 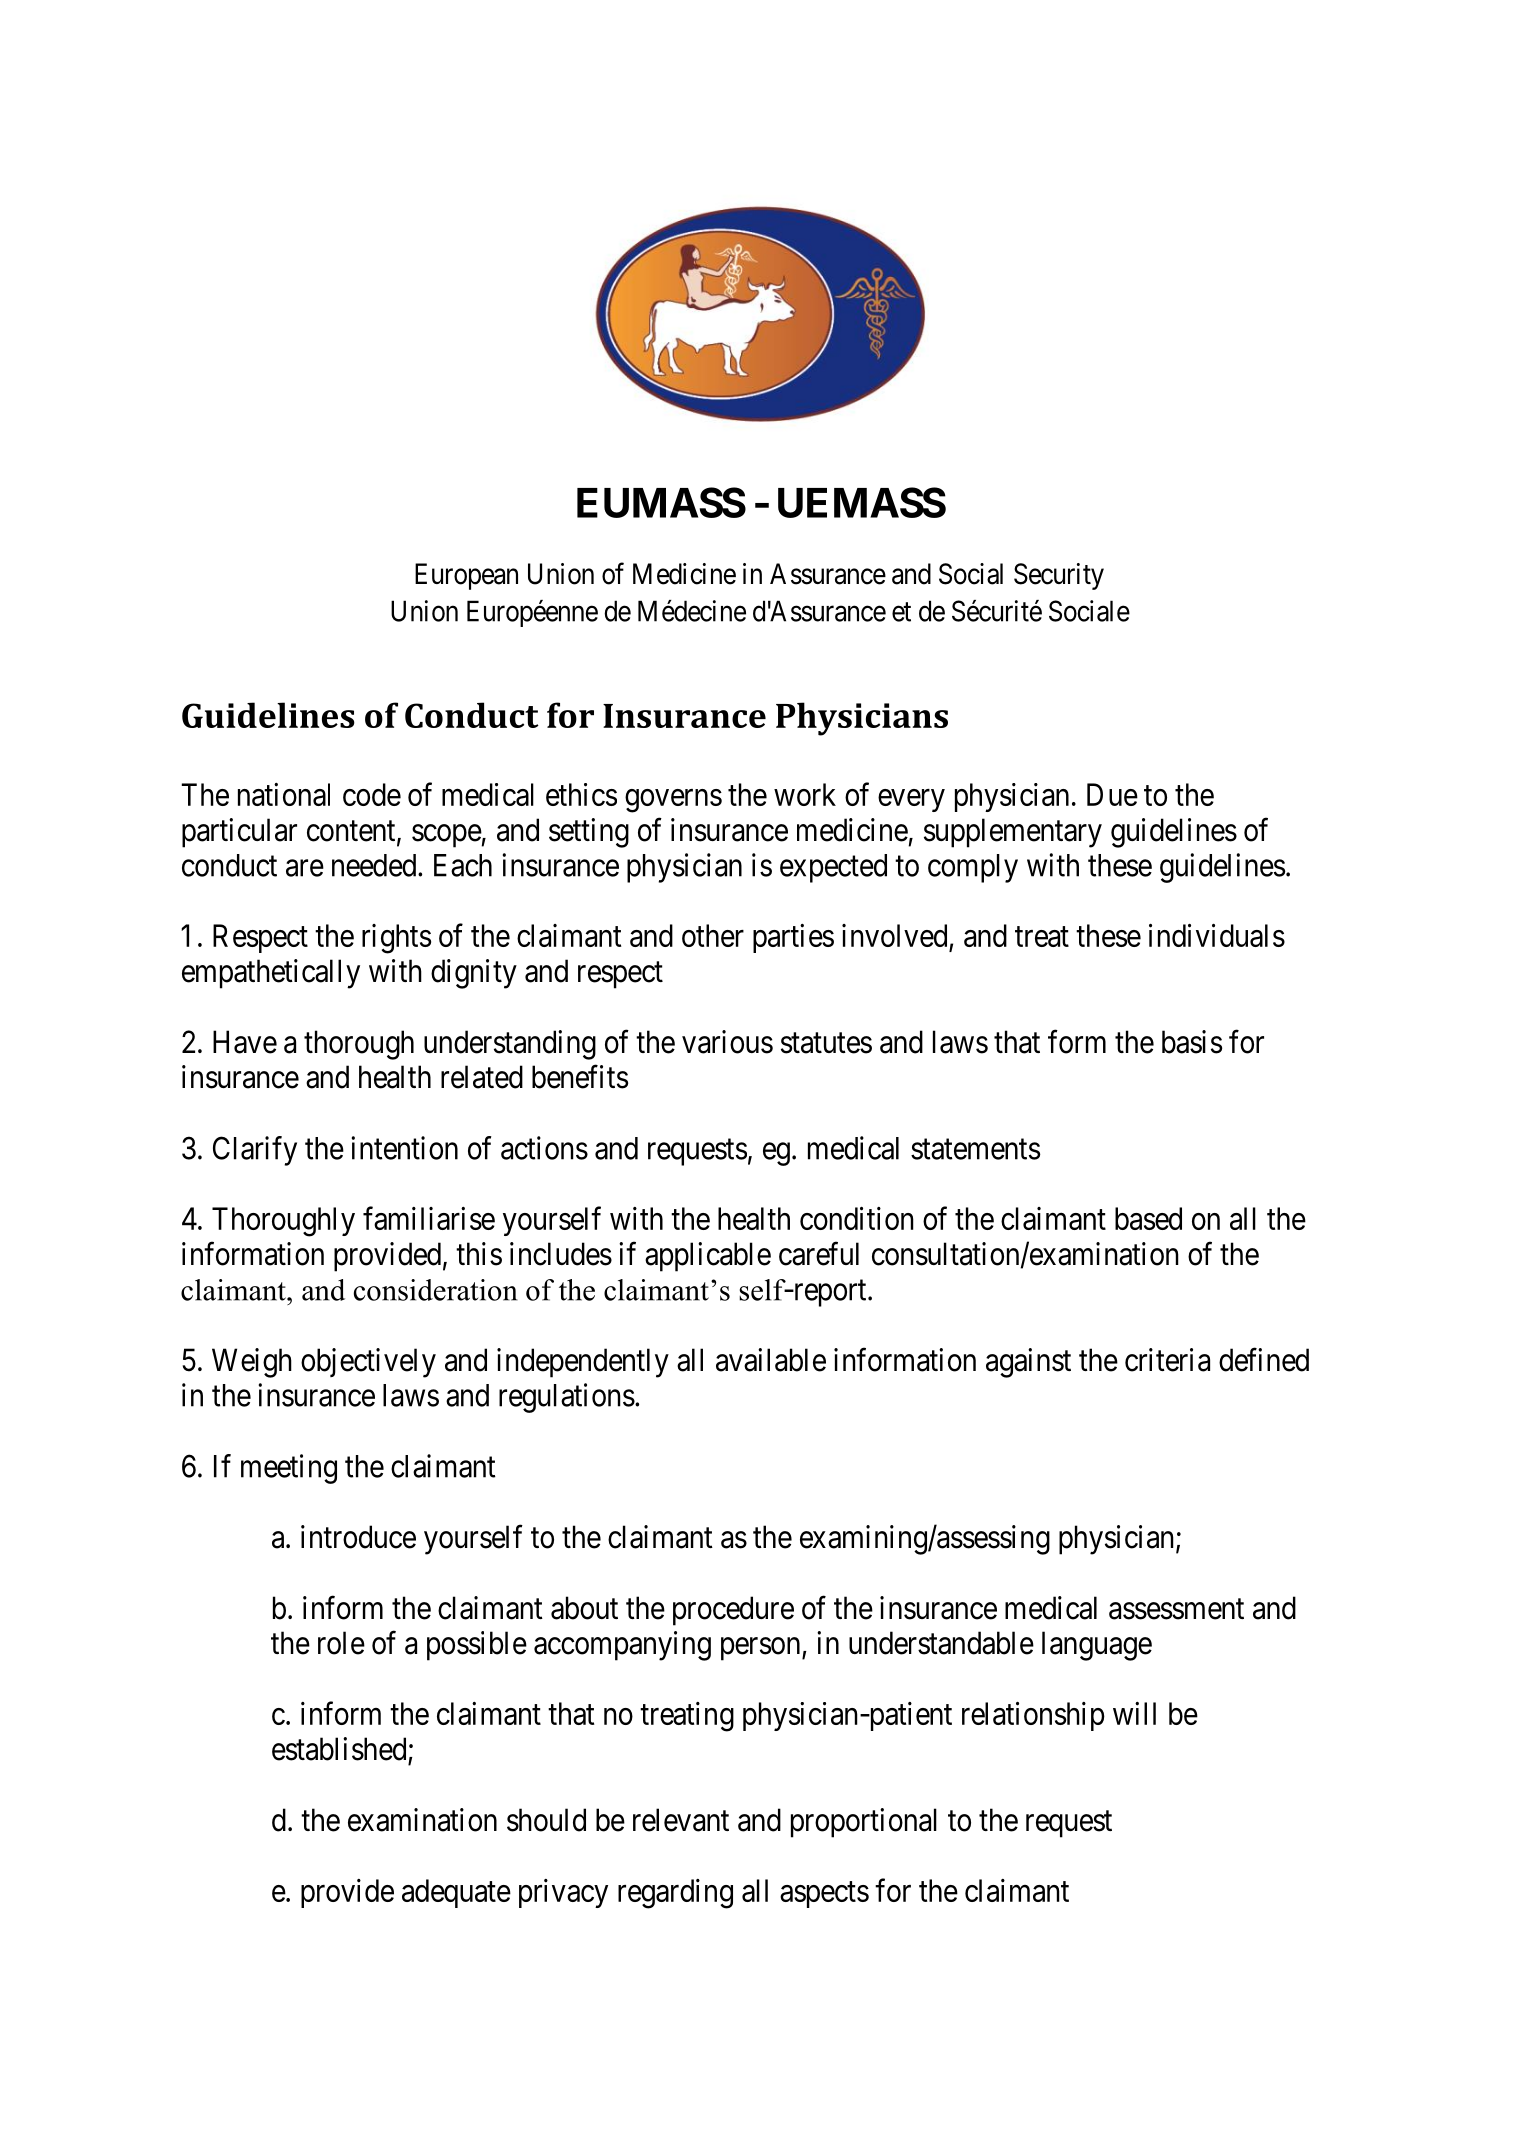 What do you see at coordinates (372, 794) in the screenshot?
I see `code` at bounding box center [372, 794].
